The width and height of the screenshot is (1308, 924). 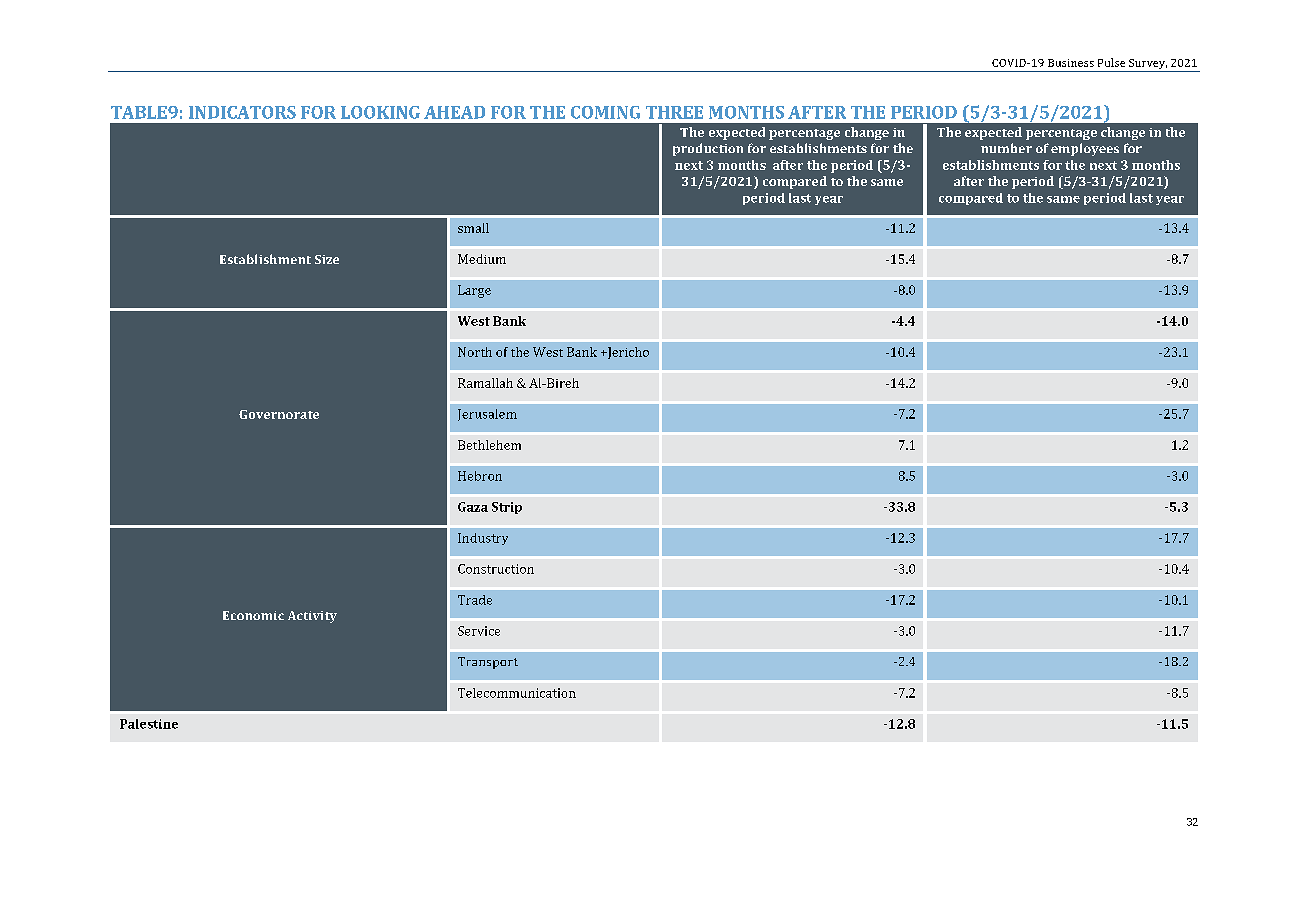 I want to click on Business, so click(x=1071, y=63).
